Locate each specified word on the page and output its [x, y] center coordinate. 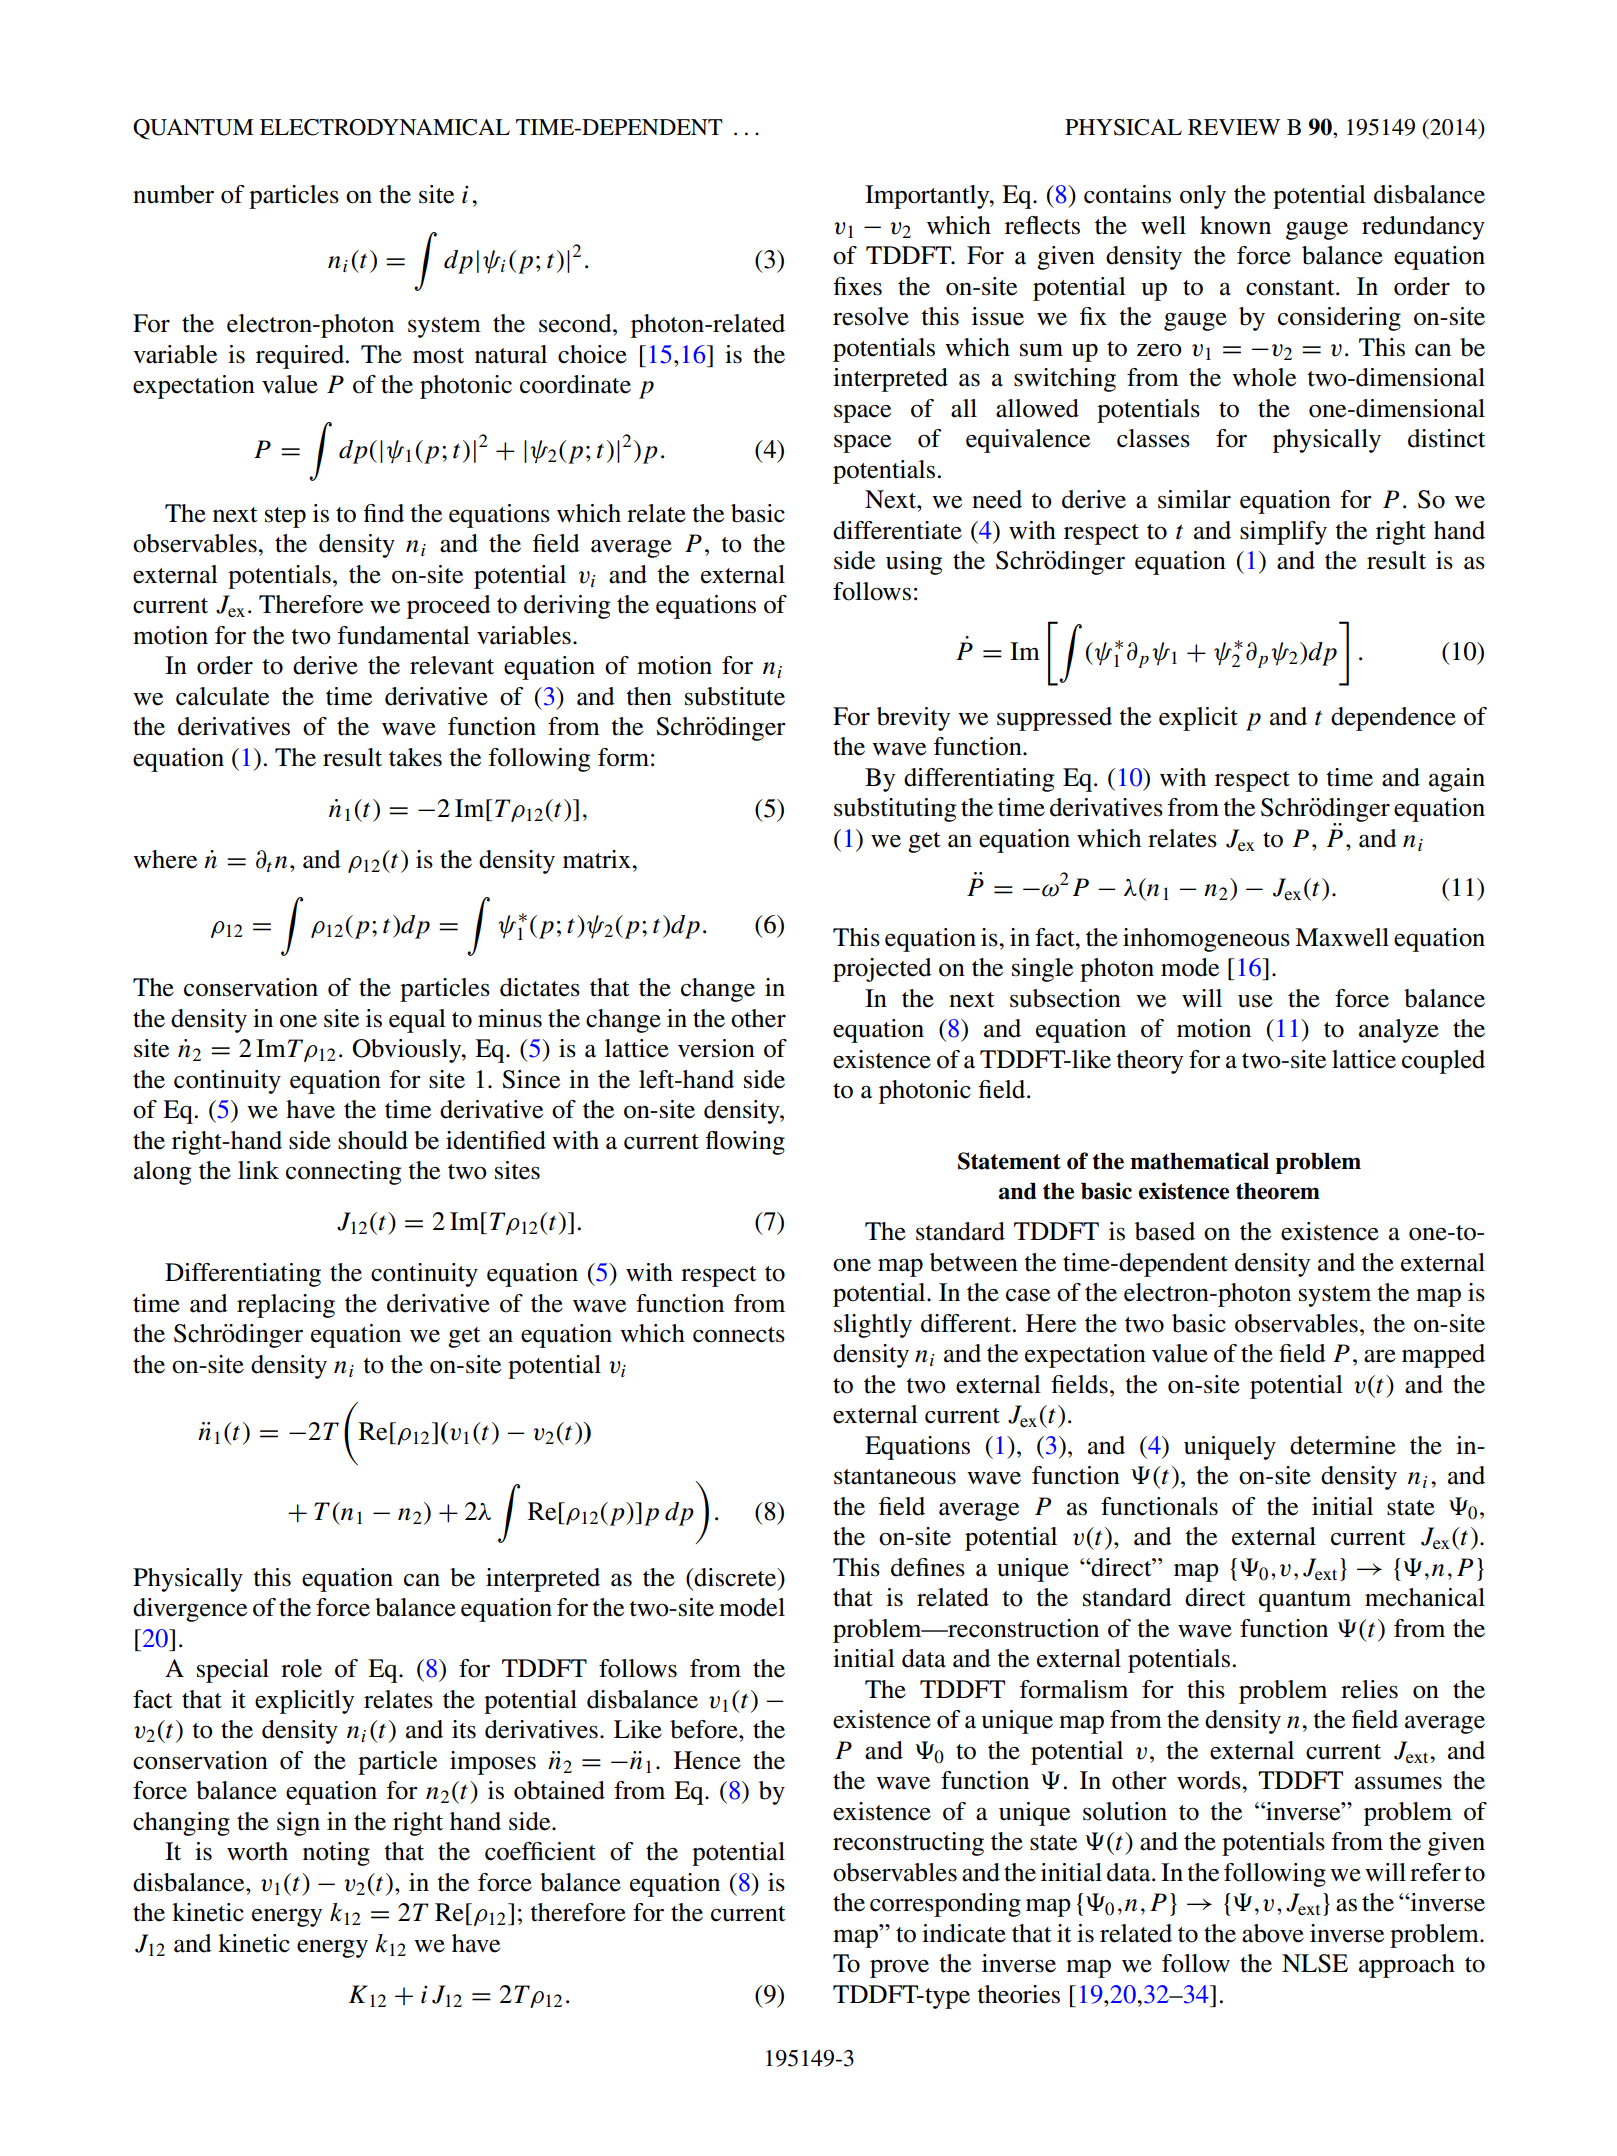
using [914, 563]
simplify [1283, 533]
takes [415, 757]
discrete [735, 1577]
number [173, 194]
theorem [1278, 1191]
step [285, 517]
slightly [873, 1326]
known [1235, 225]
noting [336, 1854]
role [301, 1668]
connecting [343, 1173]
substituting [895, 810]
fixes [857, 286]
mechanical [1425, 1597]
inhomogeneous [1206, 940]
